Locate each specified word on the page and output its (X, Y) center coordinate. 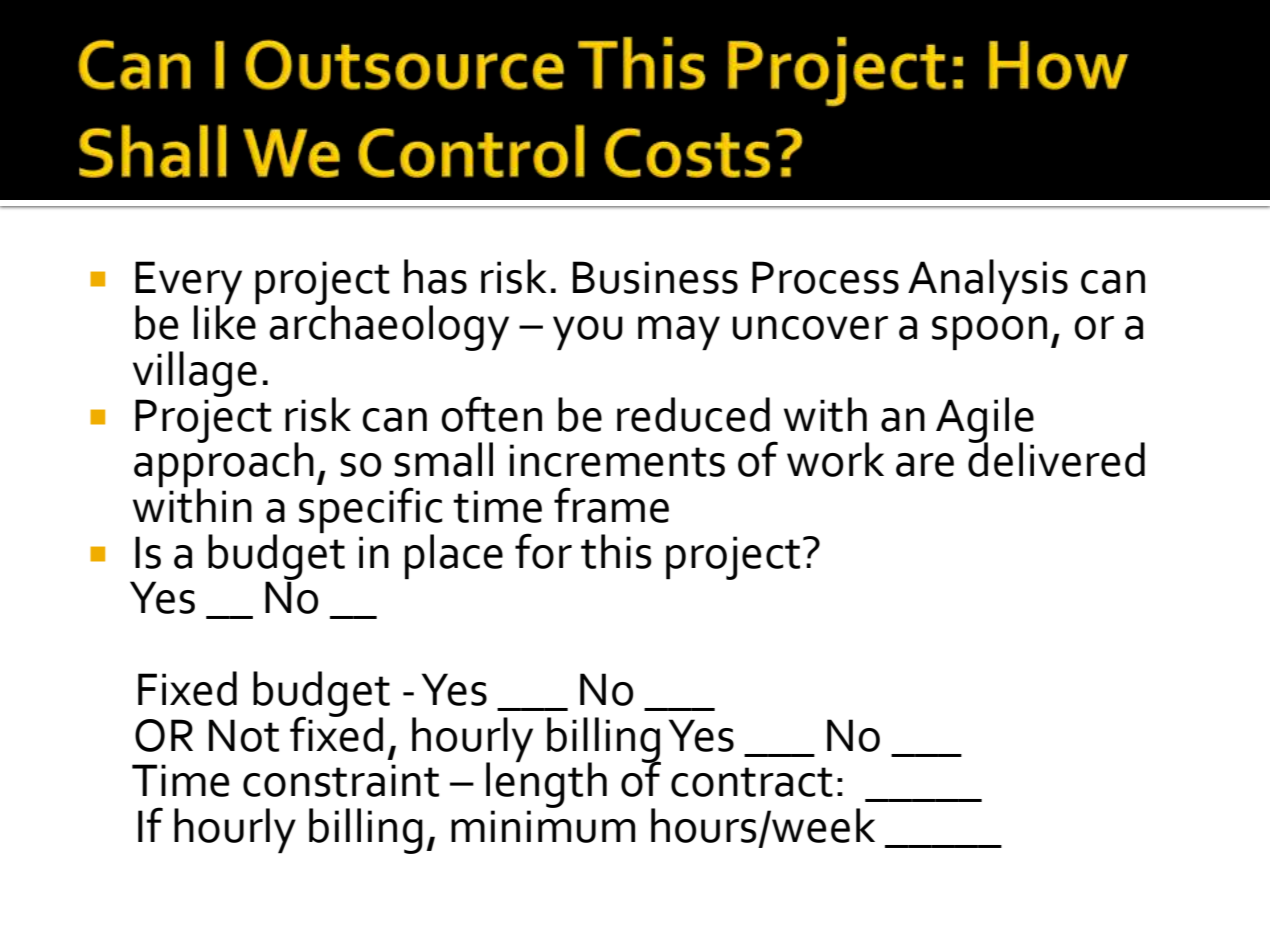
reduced (693, 414)
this (616, 551)
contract (752, 782)
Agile (985, 420)
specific (371, 511)
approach (224, 465)
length (546, 784)
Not (244, 735)
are (925, 465)
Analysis (988, 281)
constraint (341, 780)
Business (655, 277)
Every (188, 284)
